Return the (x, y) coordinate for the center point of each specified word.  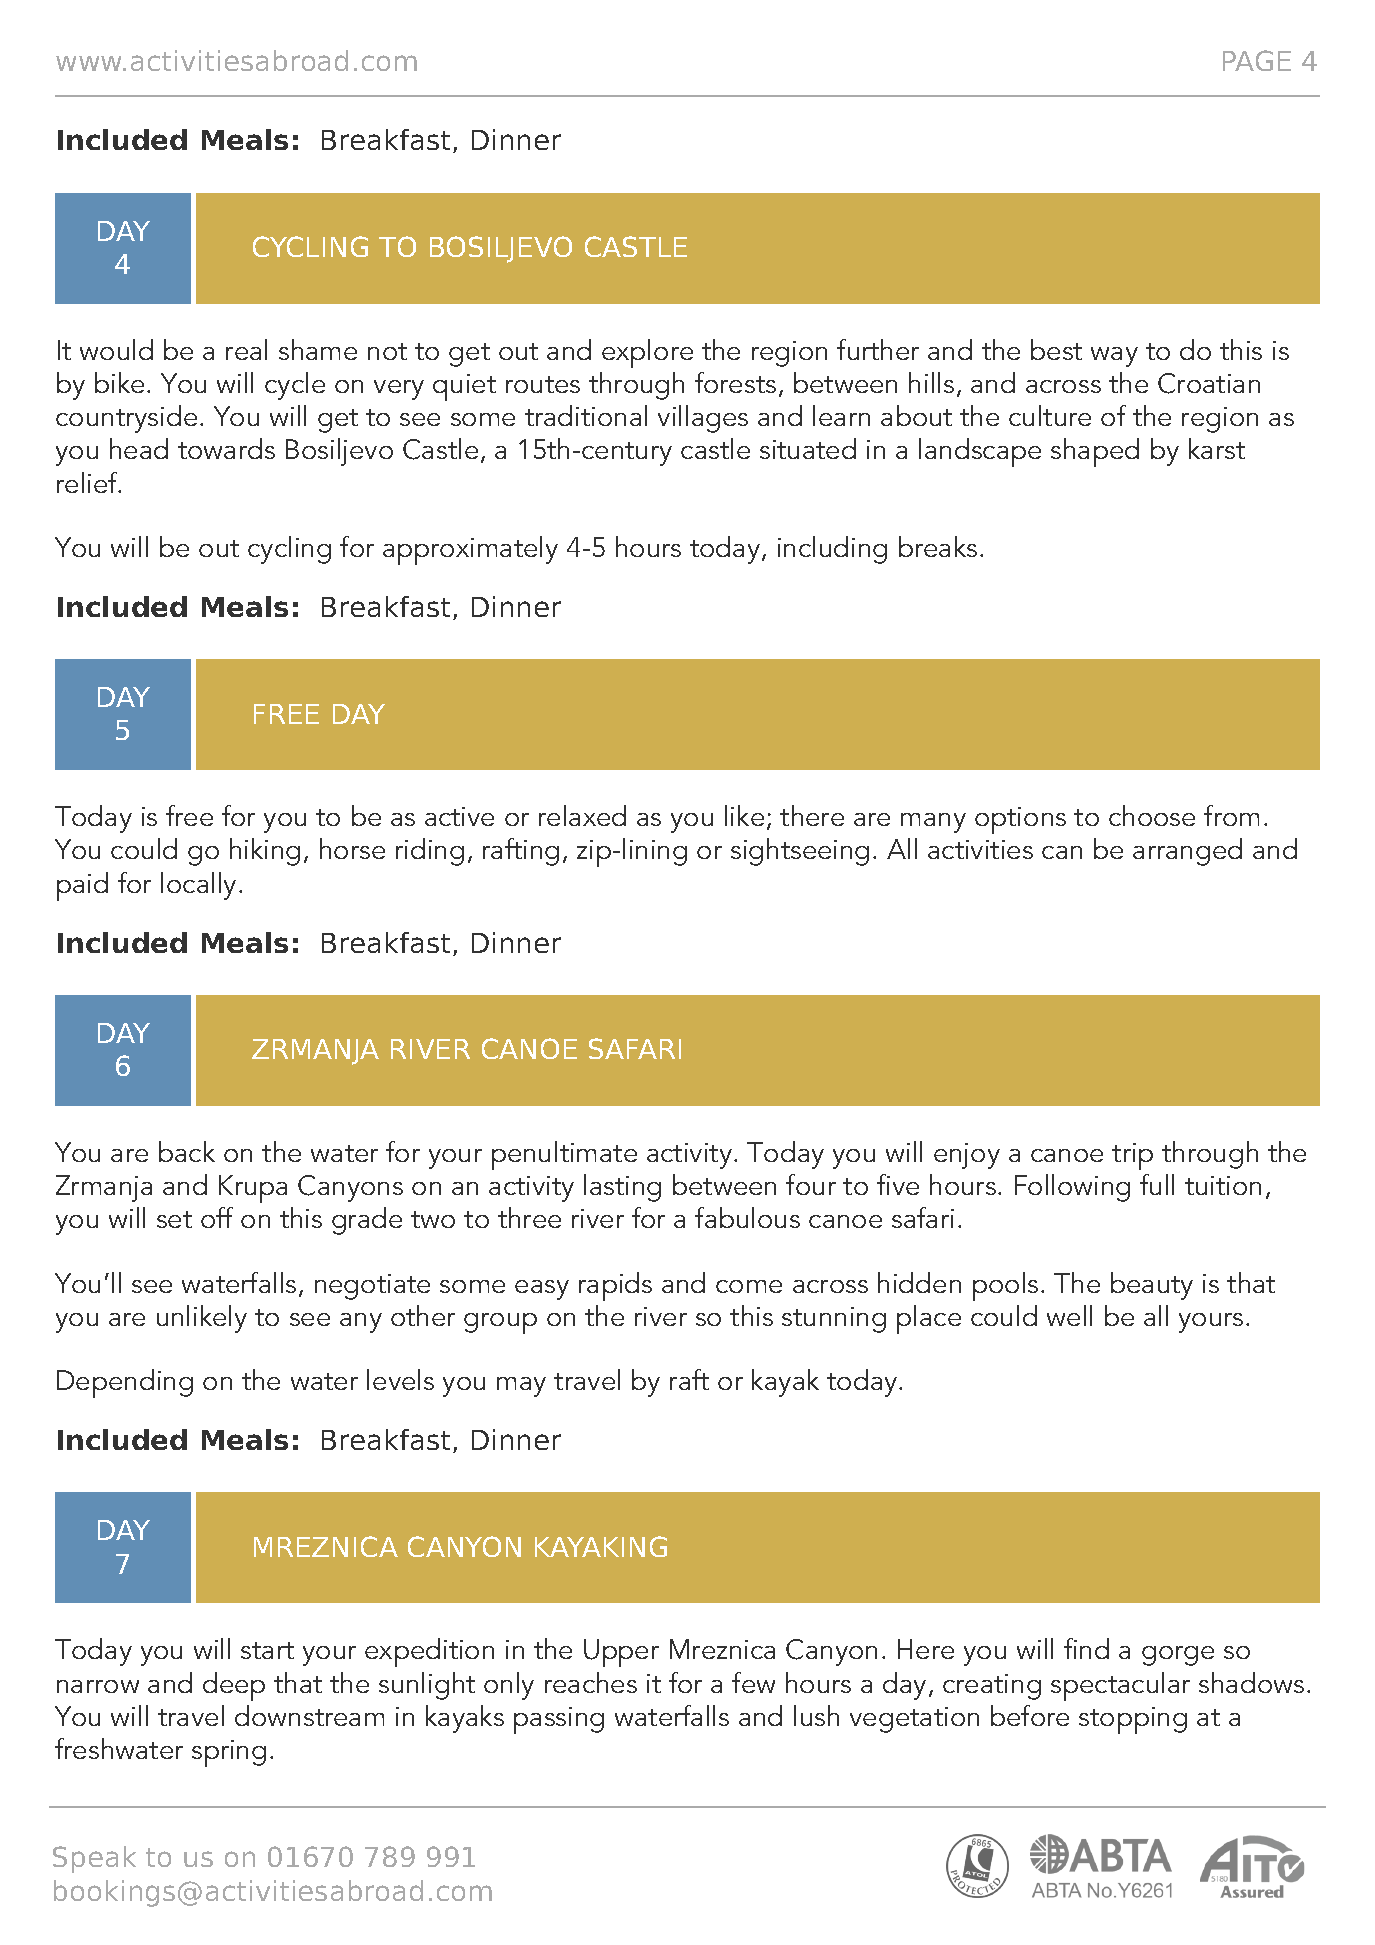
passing (559, 1720)
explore (647, 353)
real (246, 349)
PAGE (1257, 60)
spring (229, 1753)
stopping (1133, 1720)
